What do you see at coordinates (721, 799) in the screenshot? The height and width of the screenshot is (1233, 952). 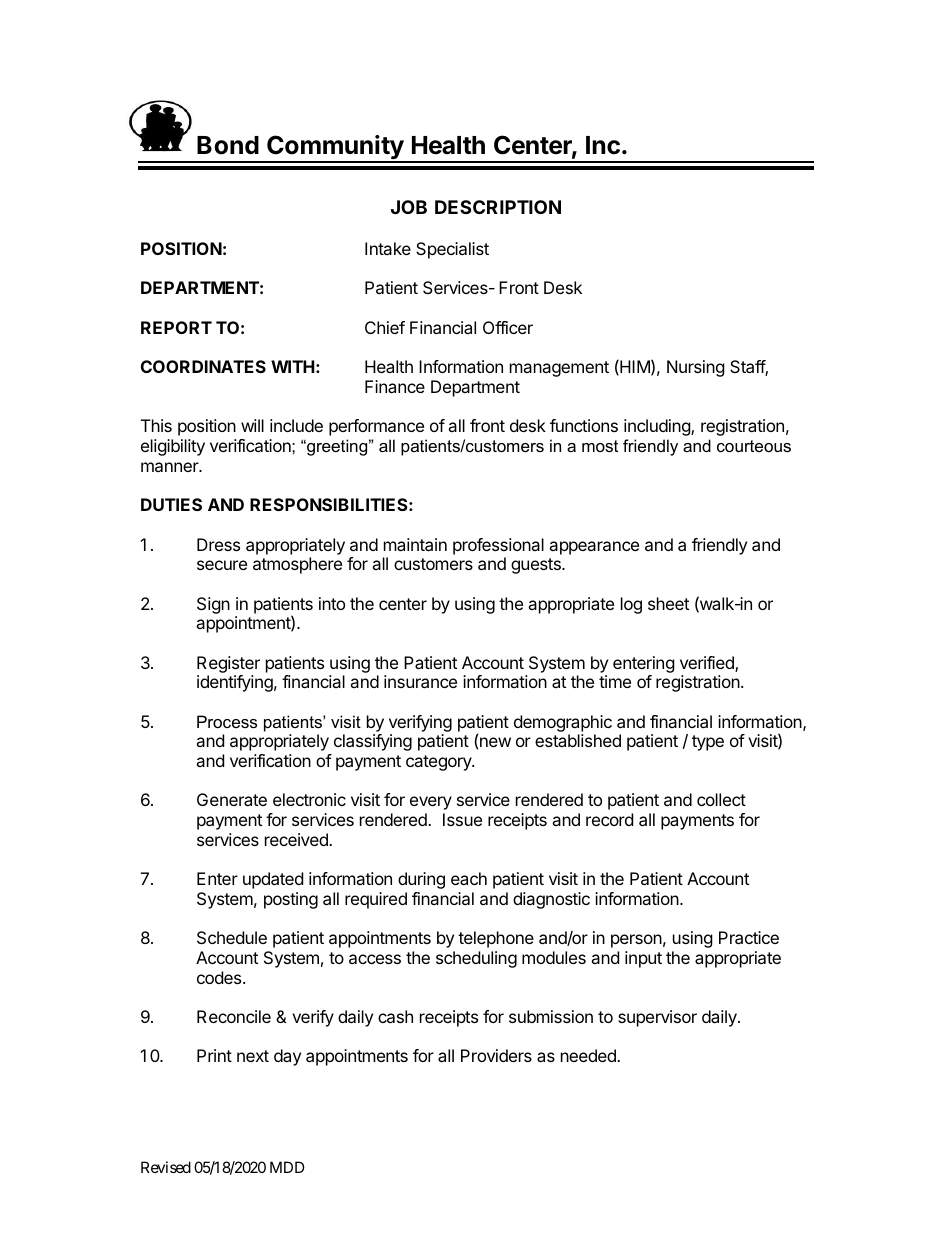 I see `collect` at bounding box center [721, 799].
